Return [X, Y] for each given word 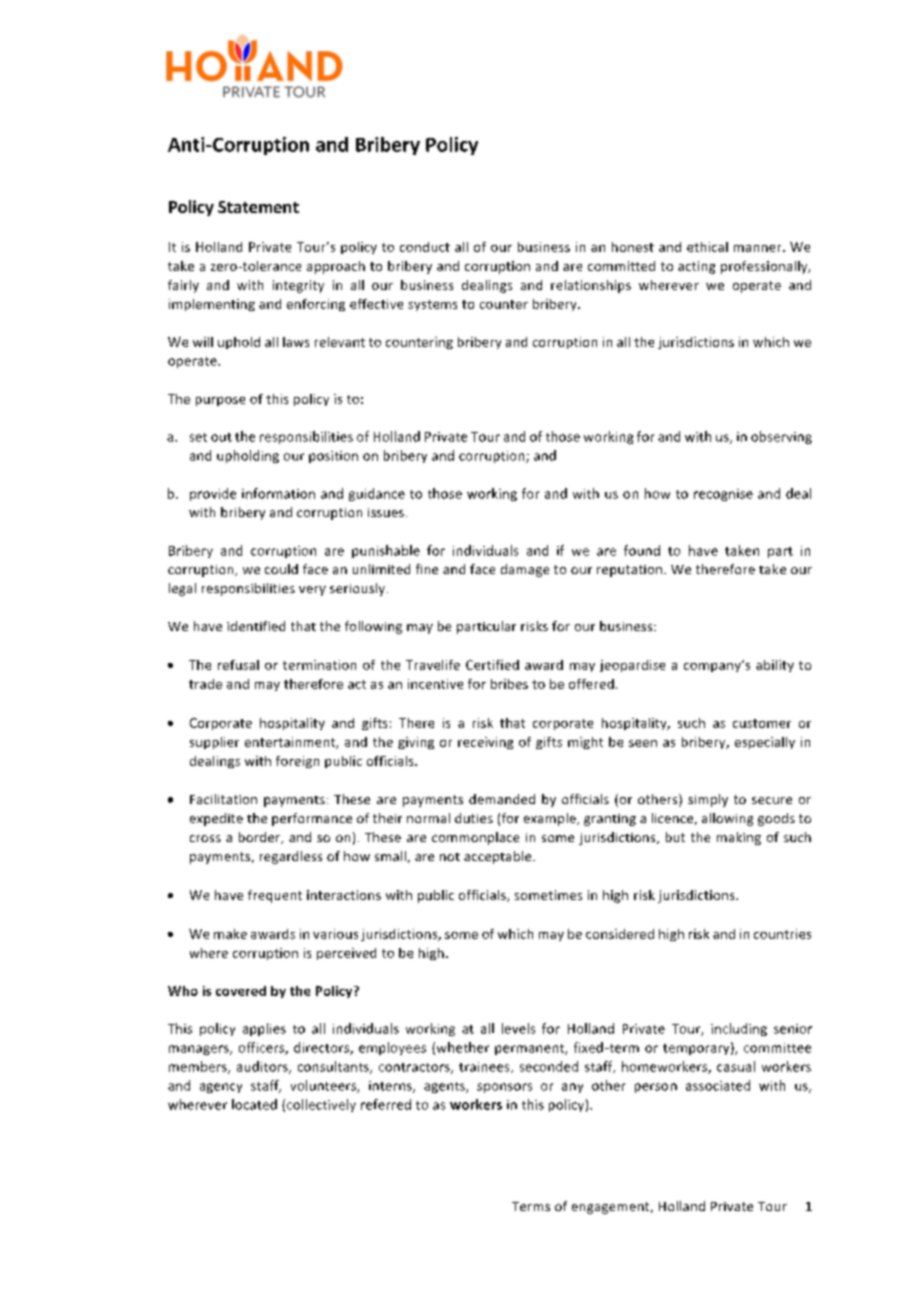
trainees [485, 1067]
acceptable [499, 857]
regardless [291, 857]
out [221, 437]
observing [781, 437]
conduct [425, 247]
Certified [492, 665]
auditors [263, 1067]
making [739, 838]
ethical [707, 247]
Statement [258, 207]
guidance [377, 494]
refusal [238, 665]
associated [718, 1085]
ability [775, 666]
